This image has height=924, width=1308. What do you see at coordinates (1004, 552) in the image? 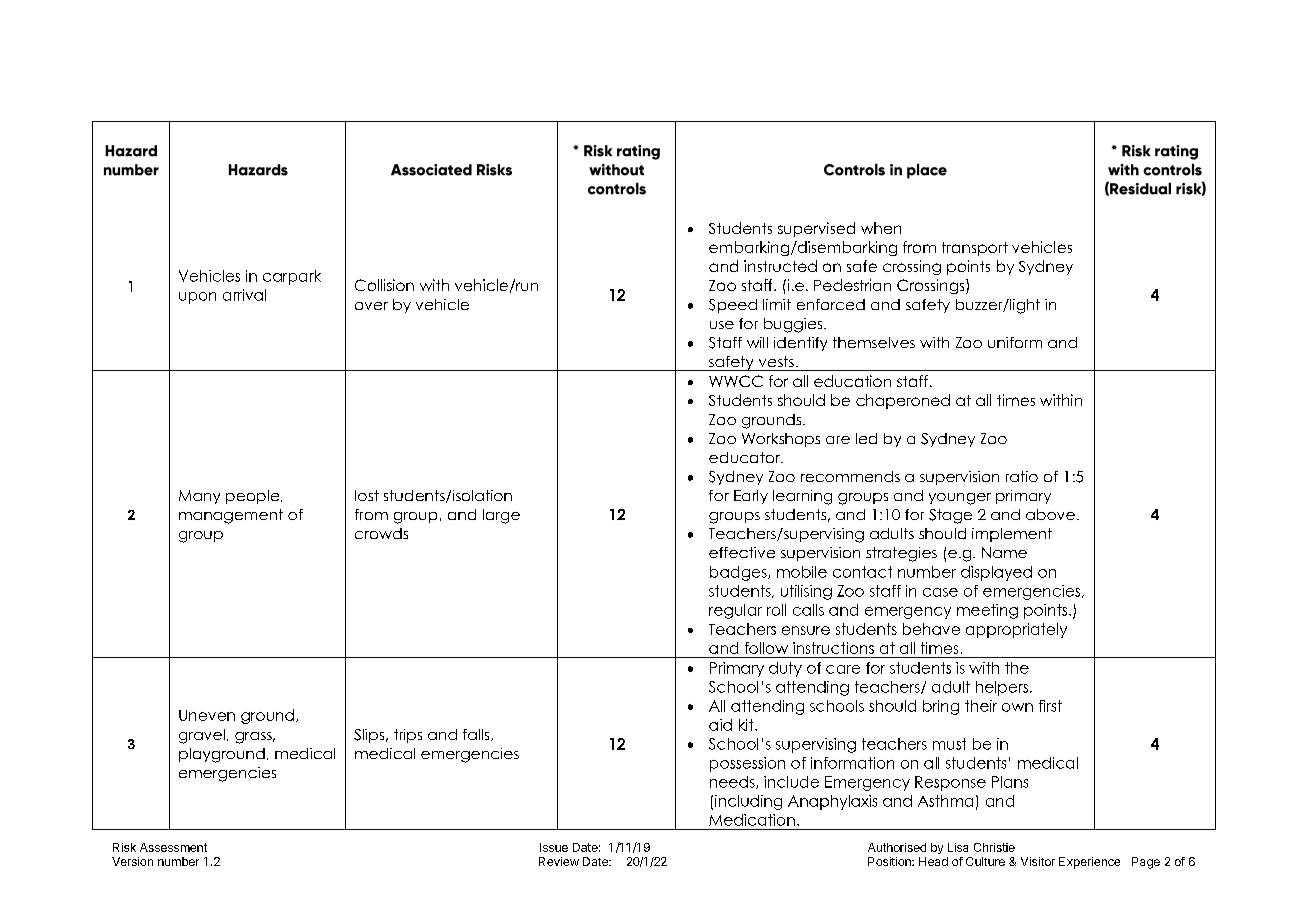
I see `Name` at bounding box center [1004, 552].
